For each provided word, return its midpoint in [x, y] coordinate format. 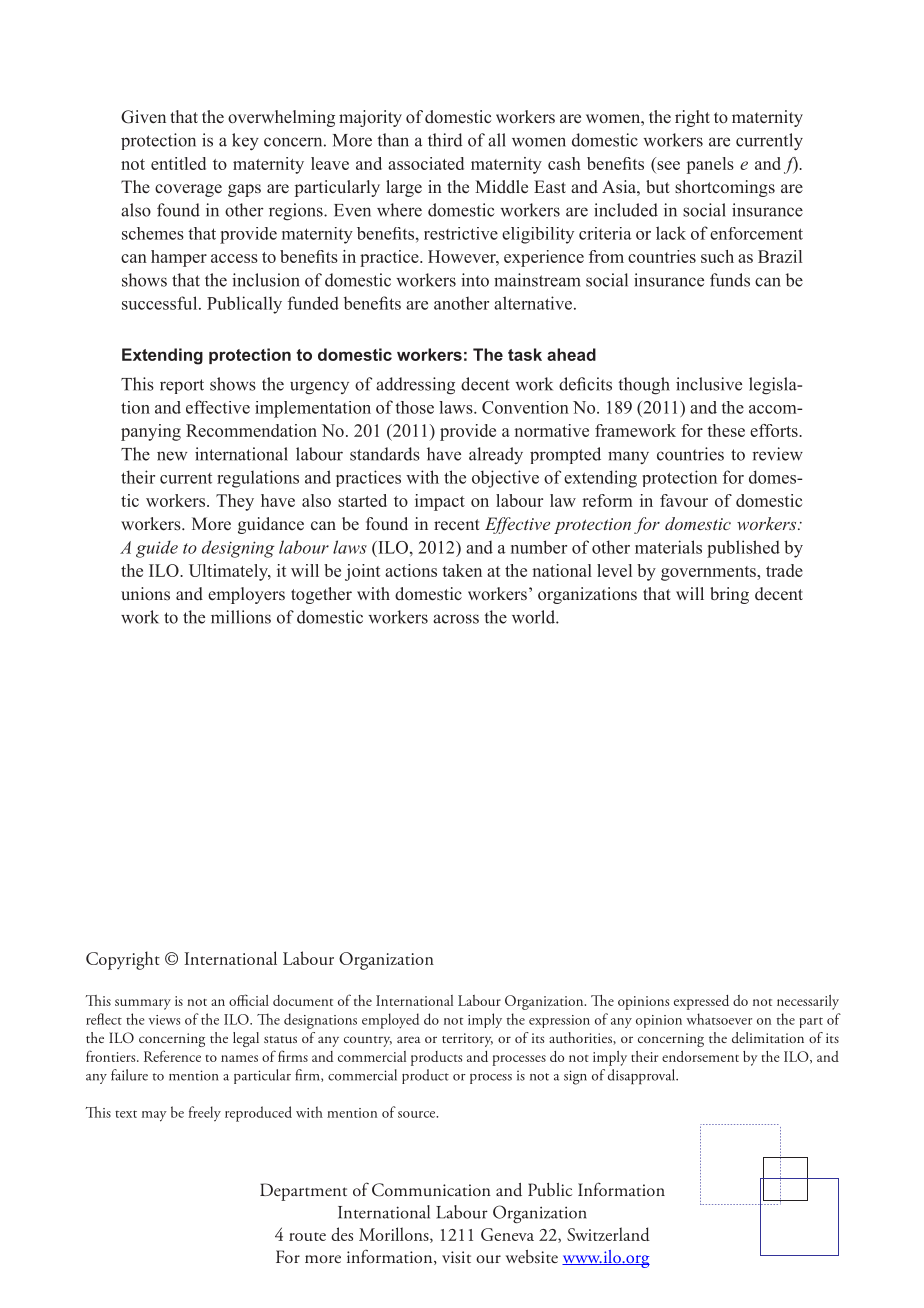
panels [710, 165]
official [249, 1000]
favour [684, 500]
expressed [701, 1002]
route [307, 1236]
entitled [178, 163]
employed [390, 1021]
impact [440, 502]
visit [456, 1257]
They [235, 502]
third [445, 140]
